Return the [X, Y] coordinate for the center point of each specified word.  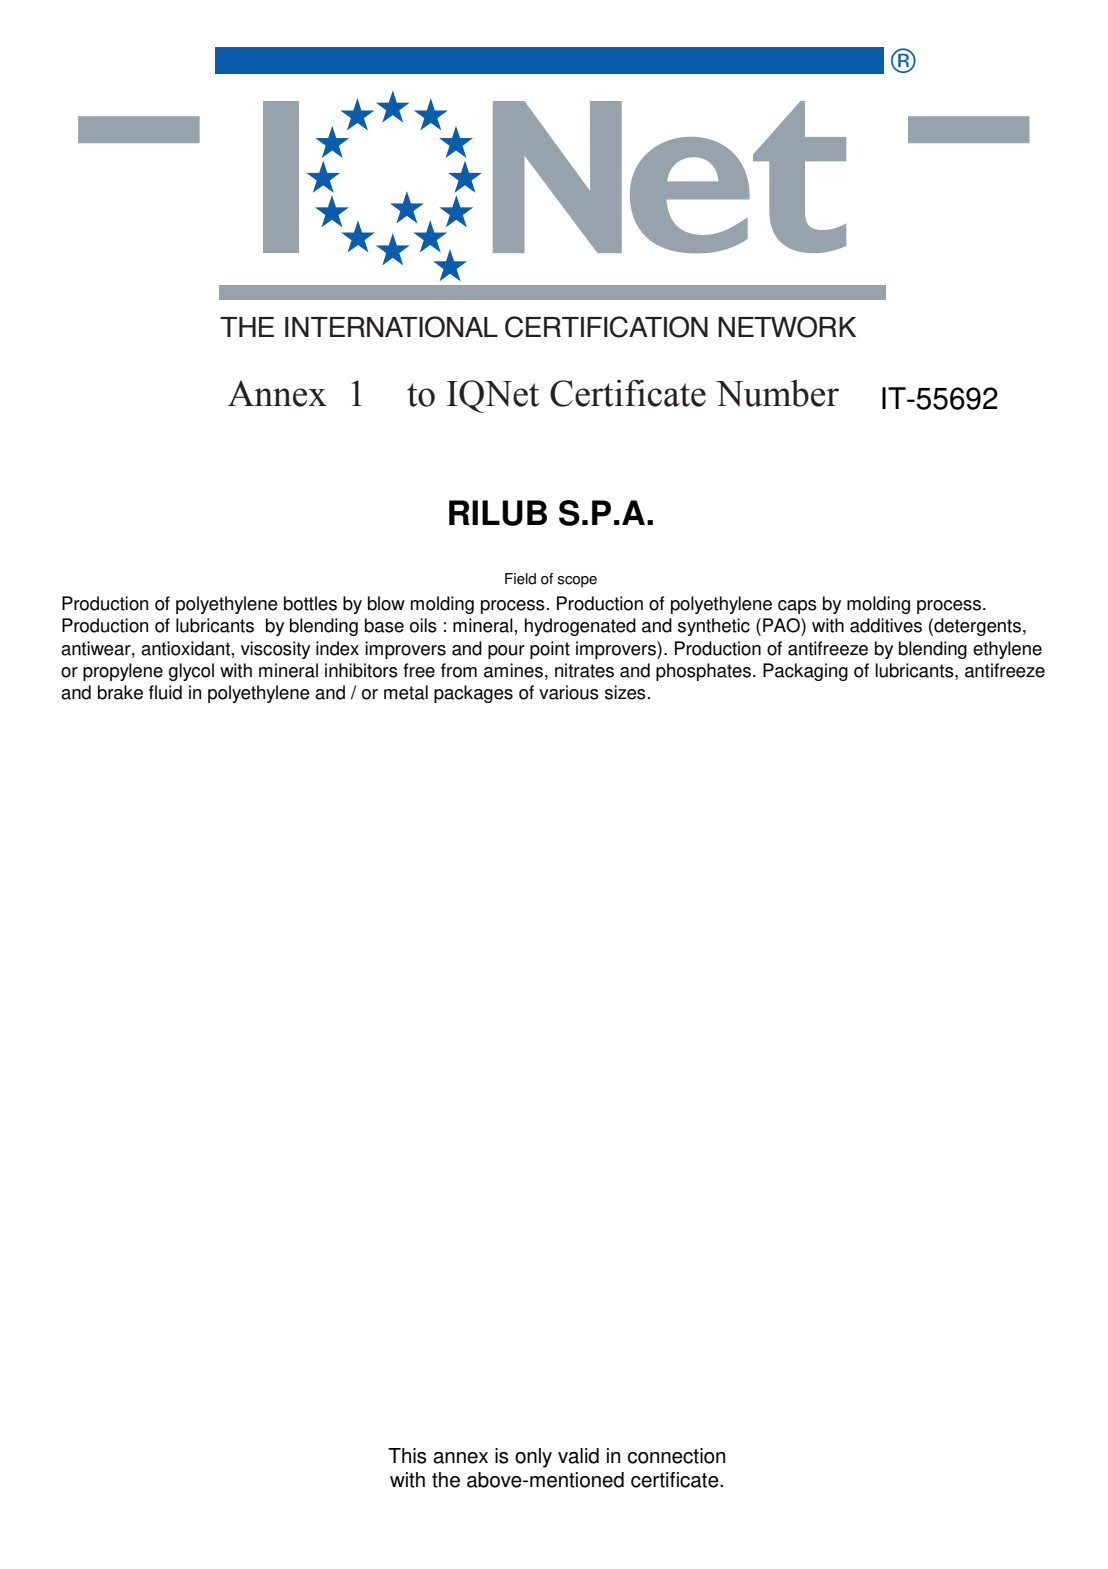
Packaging [805, 672]
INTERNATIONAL [391, 327]
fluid [165, 692]
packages [473, 694]
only [533, 1458]
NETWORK [787, 327]
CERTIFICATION [606, 327]
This [407, 1456]
